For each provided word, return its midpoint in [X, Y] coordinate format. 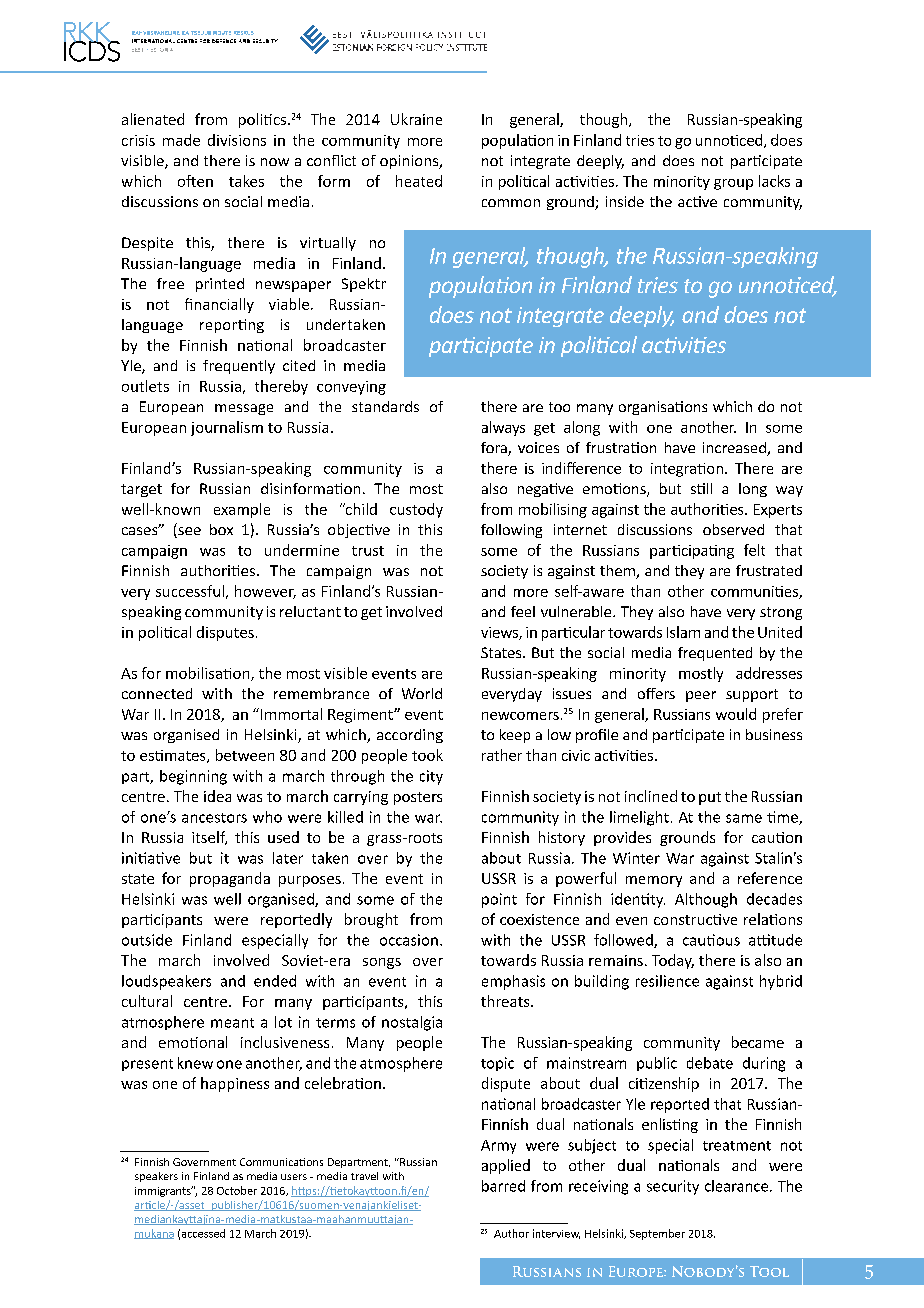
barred [503, 1186]
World [422, 693]
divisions [237, 140]
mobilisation [209, 674]
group [733, 184]
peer [701, 696]
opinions [410, 162]
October [237, 1190]
